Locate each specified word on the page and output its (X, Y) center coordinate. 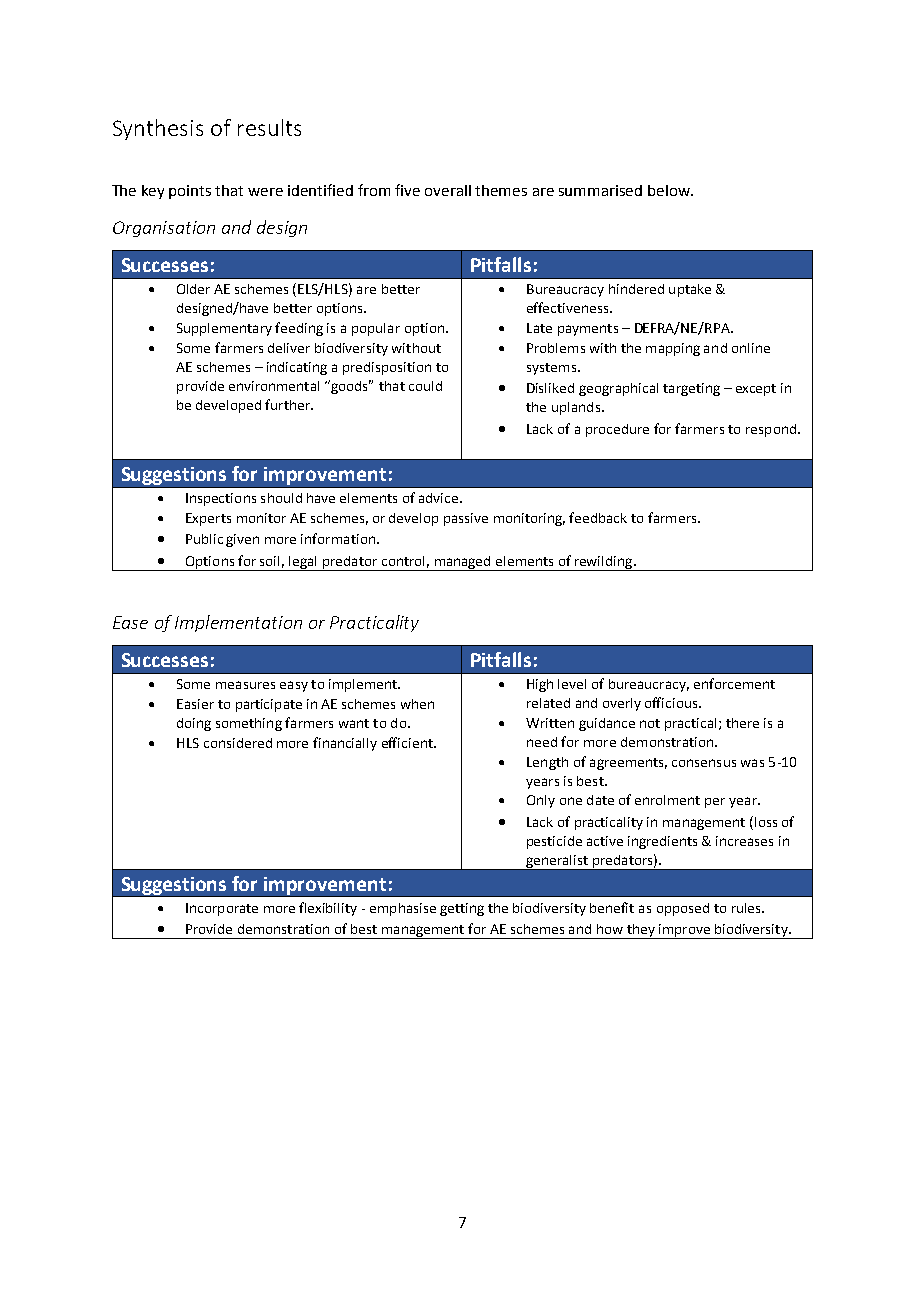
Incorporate (222, 909)
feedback (598, 517)
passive (466, 519)
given (242, 540)
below (670, 190)
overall (448, 190)
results (269, 127)
